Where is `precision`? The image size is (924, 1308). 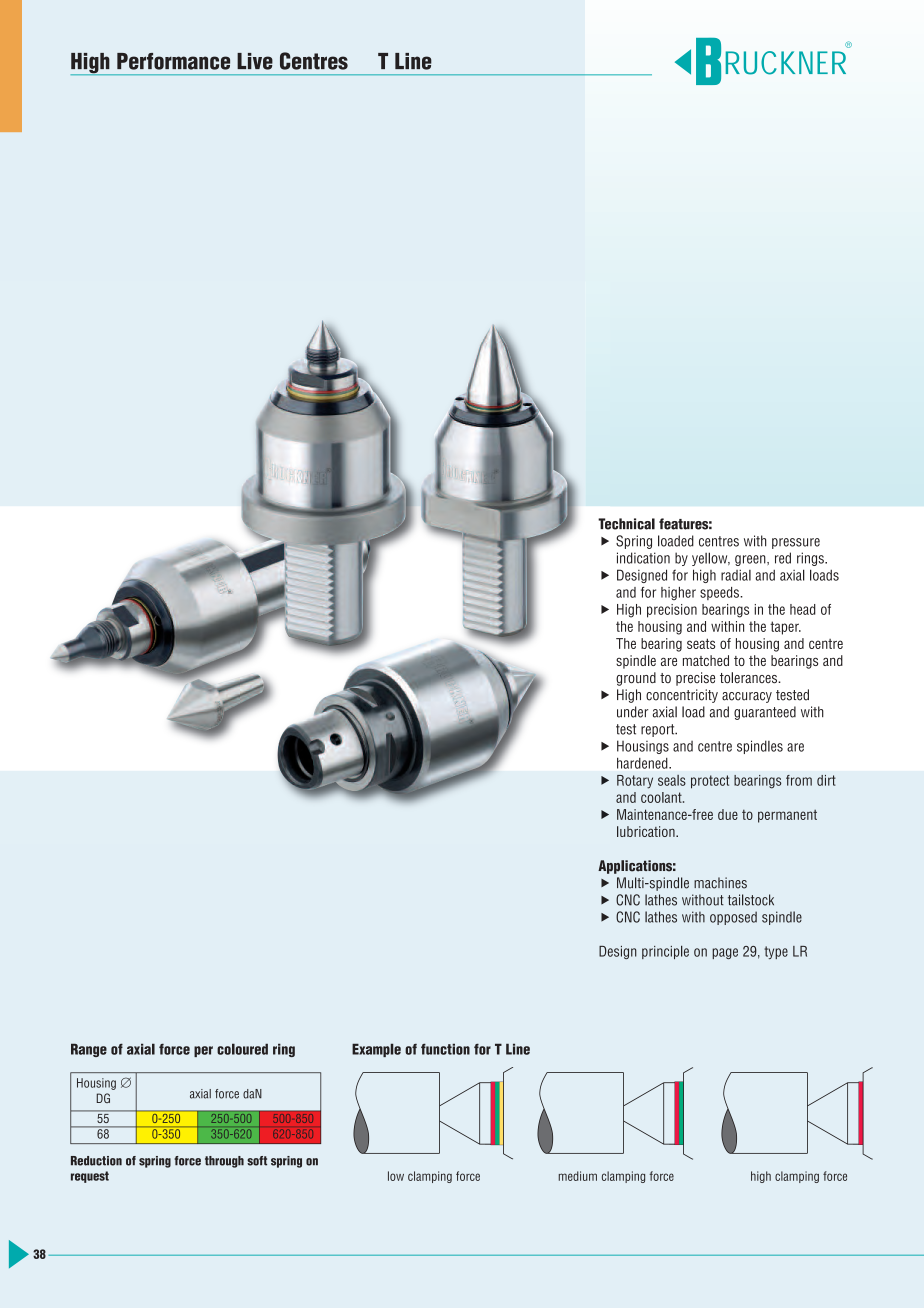 precision is located at coordinates (672, 611).
